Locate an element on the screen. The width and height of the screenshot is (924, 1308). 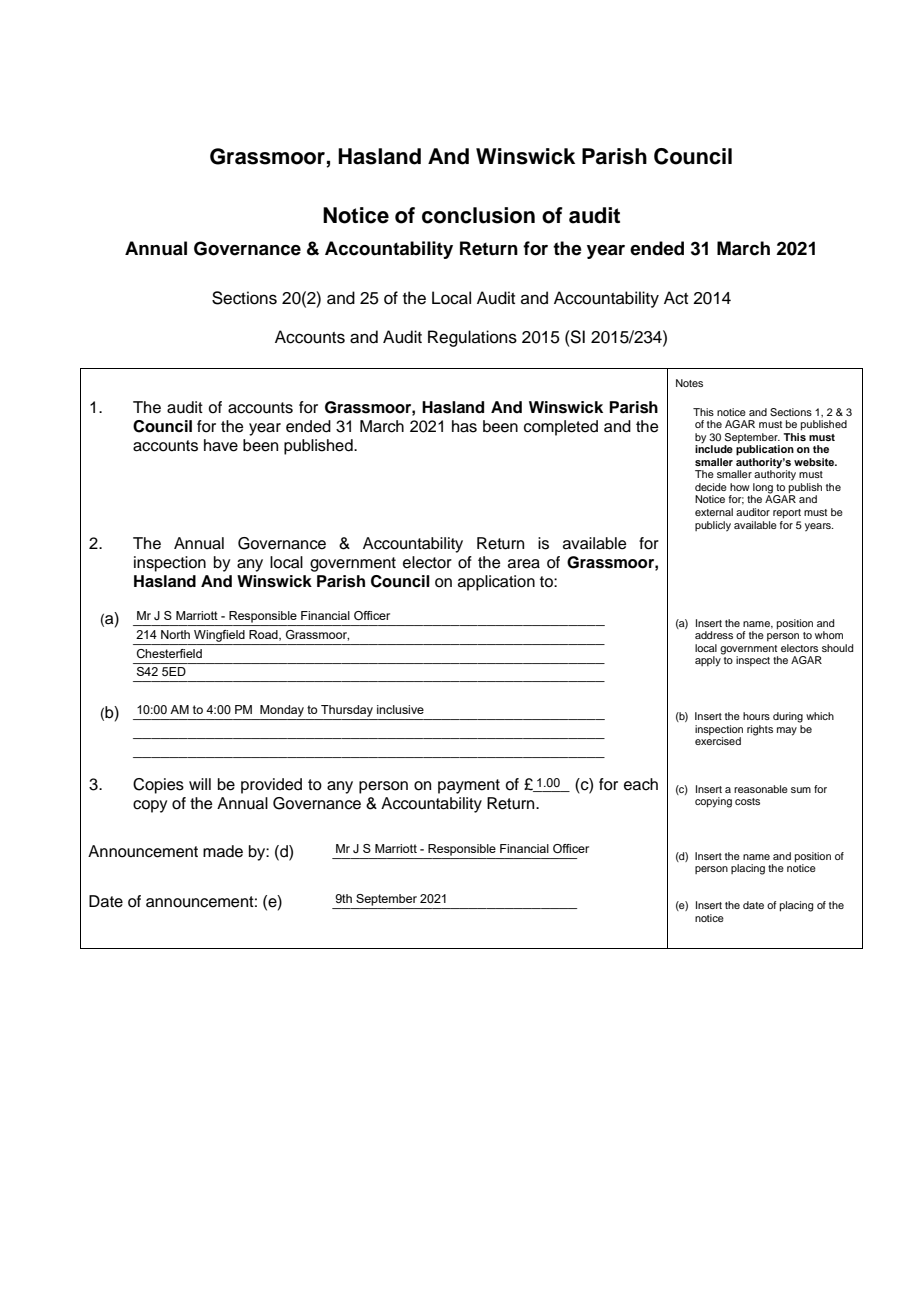
have is located at coordinates (221, 445).
